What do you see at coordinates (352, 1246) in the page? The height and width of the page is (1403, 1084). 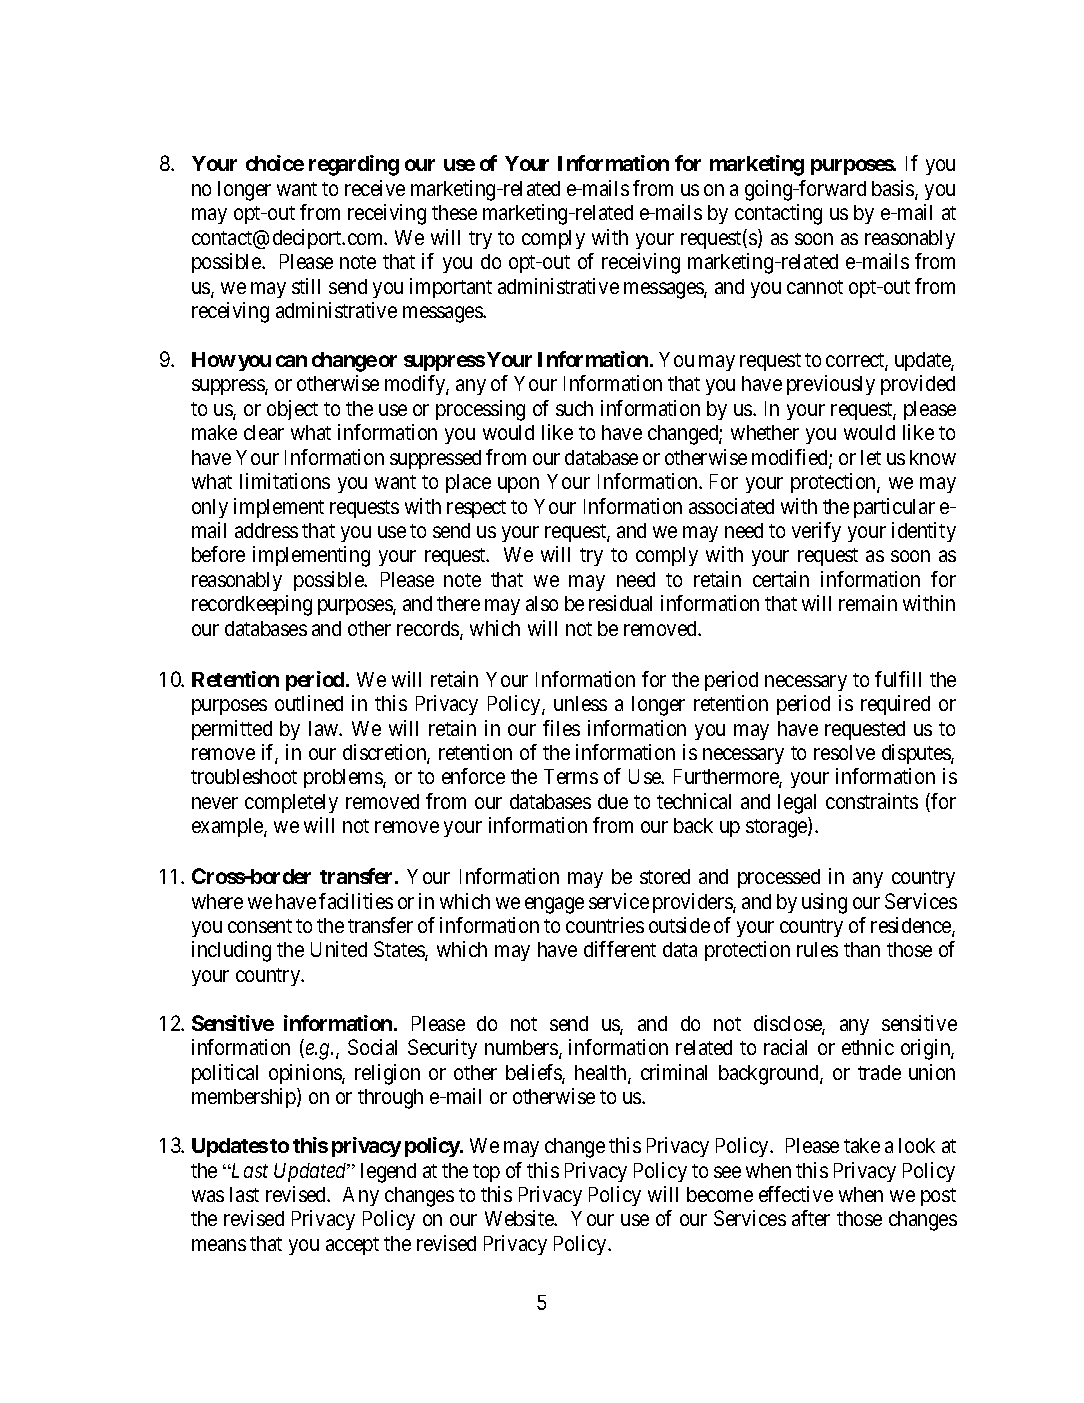 I see `accept` at bounding box center [352, 1246].
